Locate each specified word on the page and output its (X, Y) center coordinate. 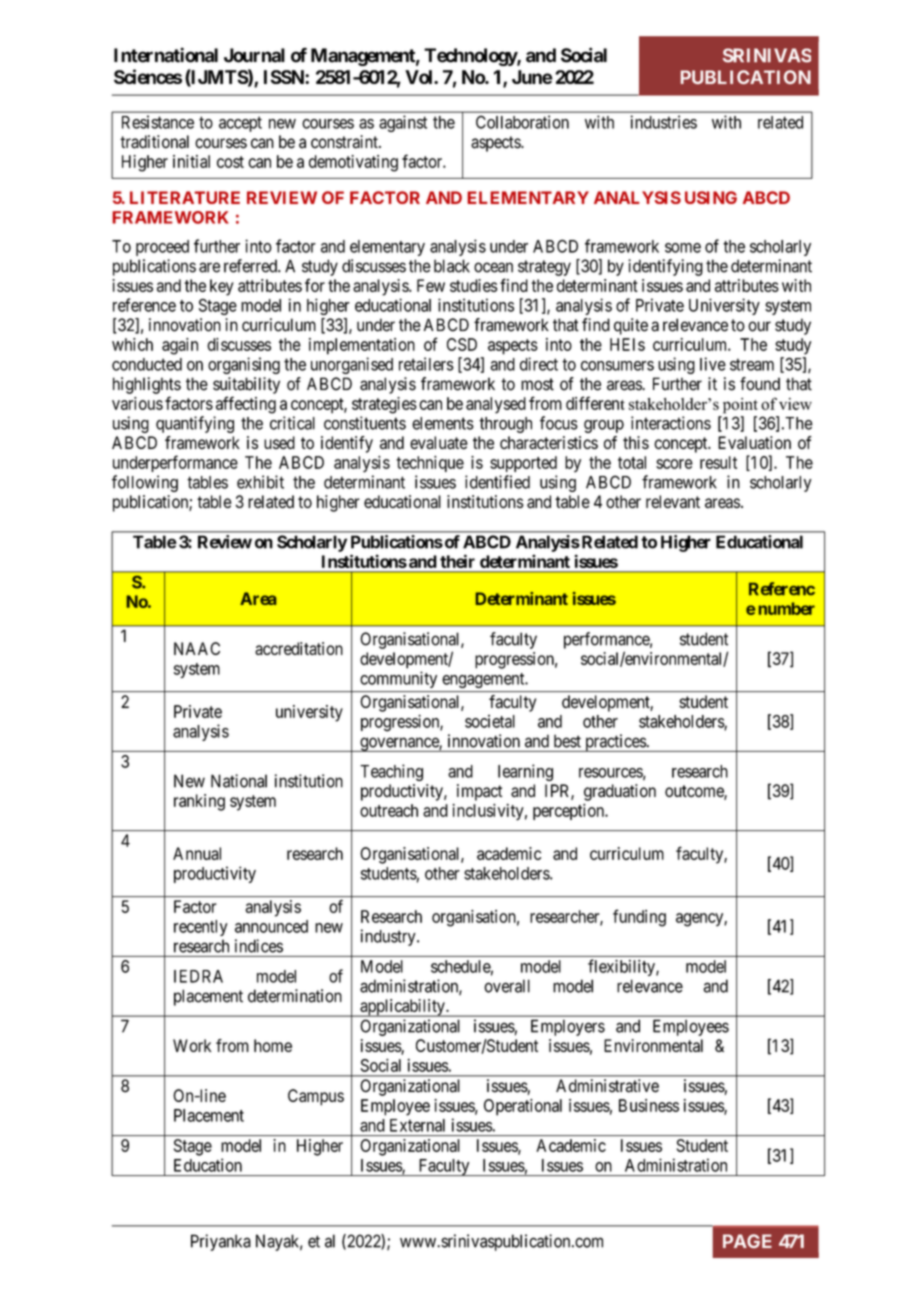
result (718, 462)
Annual (197, 853)
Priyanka (221, 1242)
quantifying (195, 424)
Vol (420, 77)
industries (663, 122)
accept (240, 124)
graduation (620, 792)
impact (479, 792)
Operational (523, 1107)
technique (430, 464)
